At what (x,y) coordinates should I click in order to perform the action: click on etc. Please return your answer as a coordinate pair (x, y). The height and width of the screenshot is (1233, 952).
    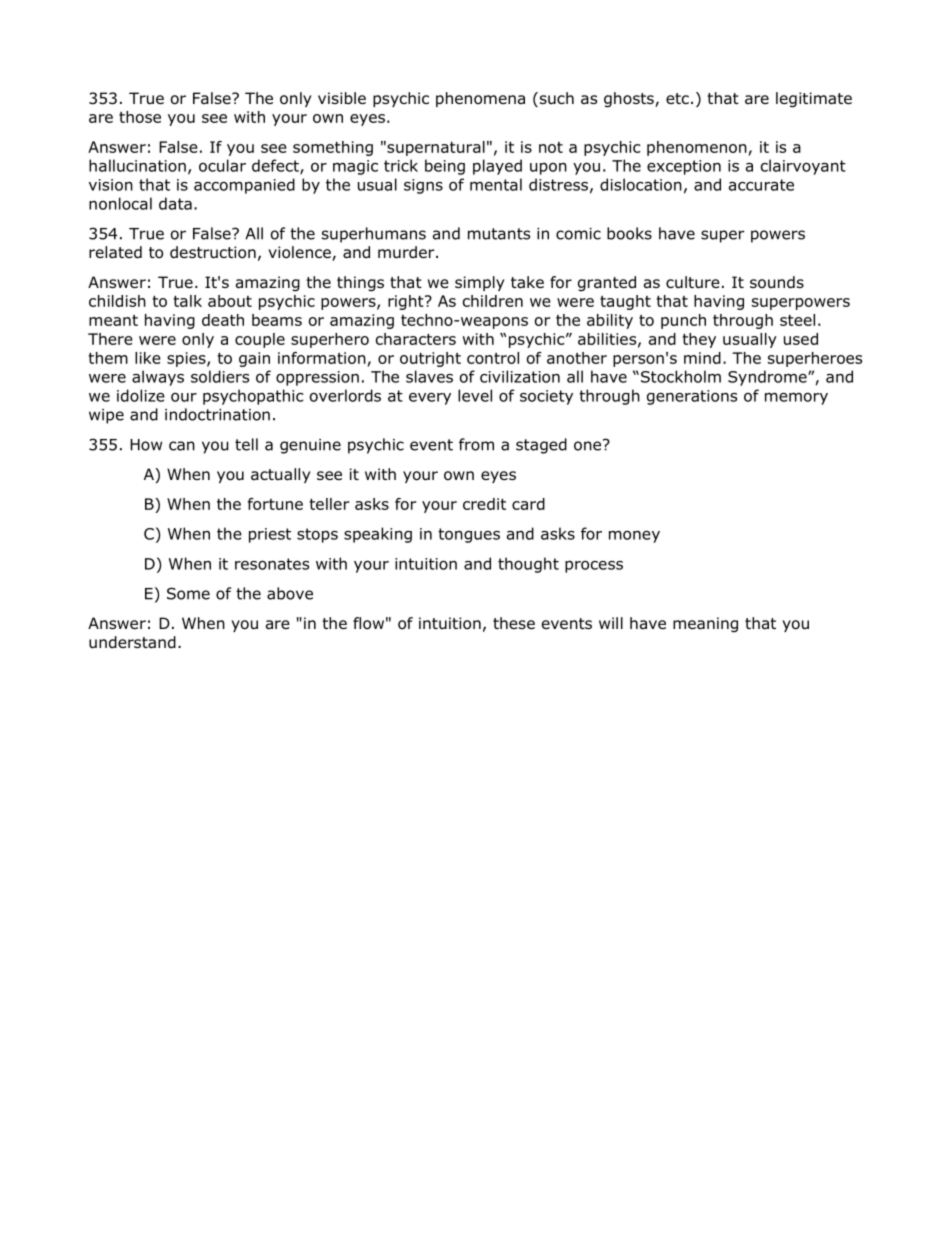
    Looking at the image, I should click on (677, 98).
